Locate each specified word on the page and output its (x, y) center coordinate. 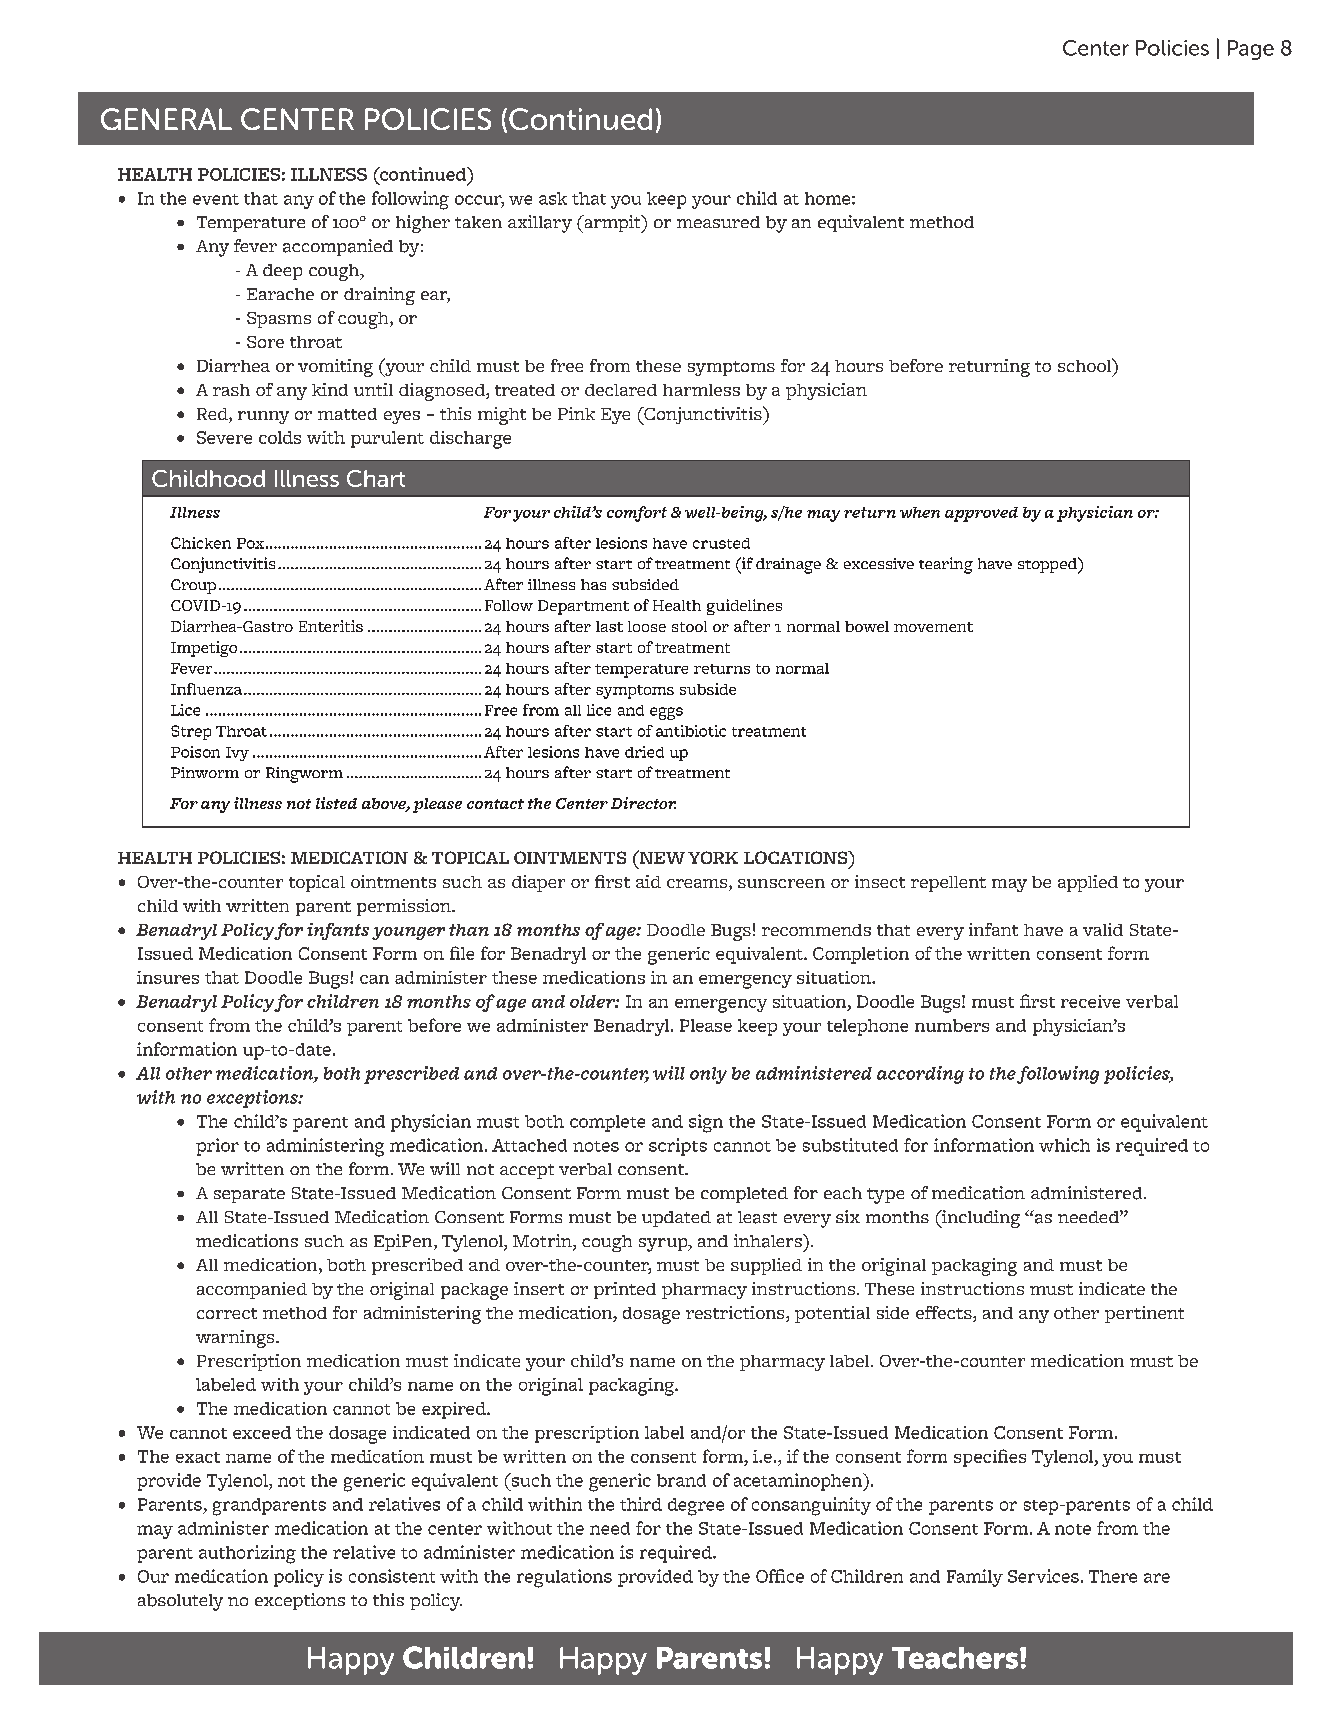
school (1085, 365)
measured (718, 222)
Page (1251, 50)
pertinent (1144, 1314)
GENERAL (166, 119)
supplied (766, 1266)
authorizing (247, 1554)
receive (1090, 1001)
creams (698, 885)
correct (227, 1313)
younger (408, 933)
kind (330, 389)
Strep (191, 732)
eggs (666, 713)
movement (933, 627)
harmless (701, 390)
